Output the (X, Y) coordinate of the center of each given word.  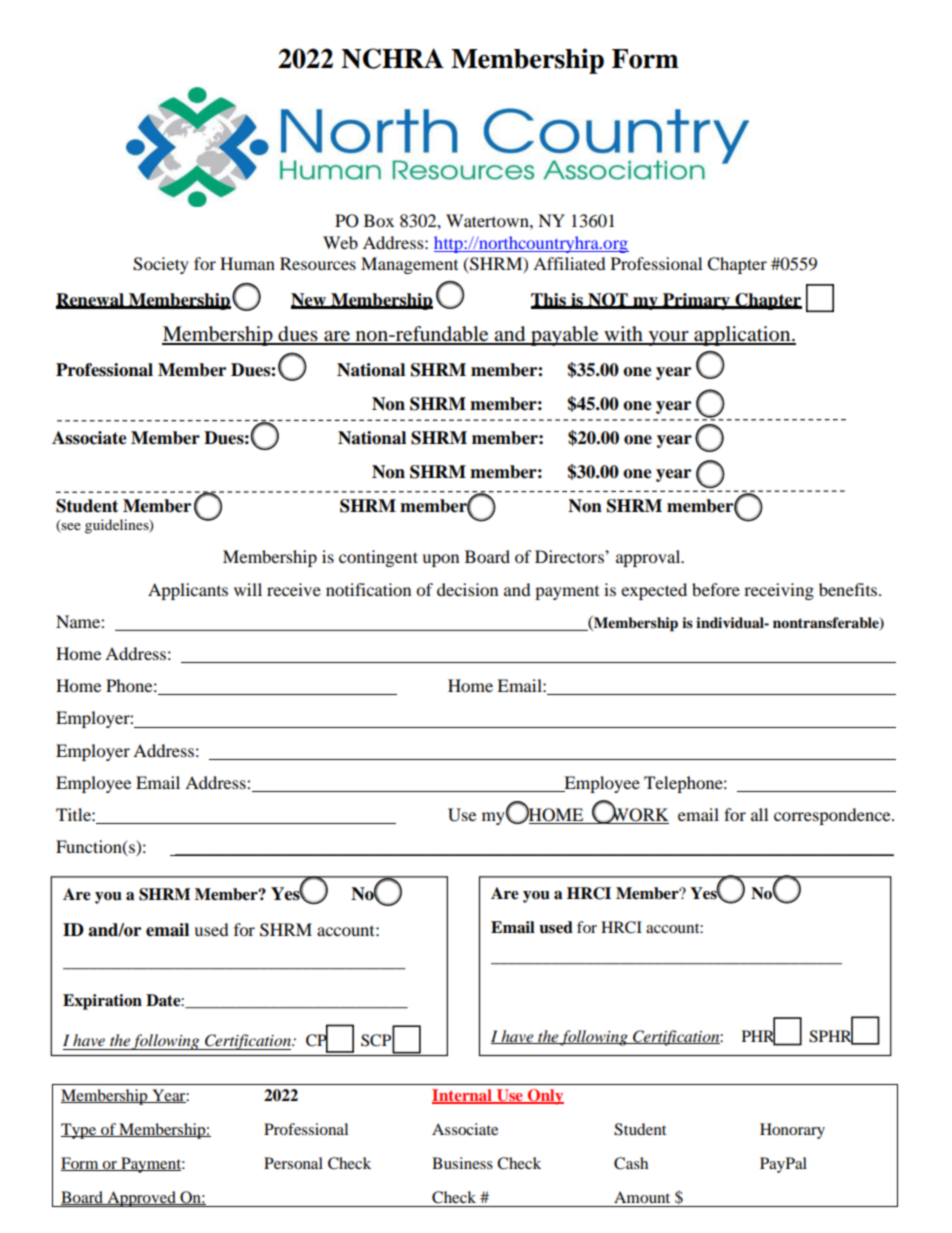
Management (409, 265)
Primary (696, 301)
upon (440, 560)
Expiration (102, 1002)
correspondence (833, 816)
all (759, 814)
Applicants (188, 591)
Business (462, 1163)
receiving (779, 591)
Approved (141, 1199)
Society (161, 265)
